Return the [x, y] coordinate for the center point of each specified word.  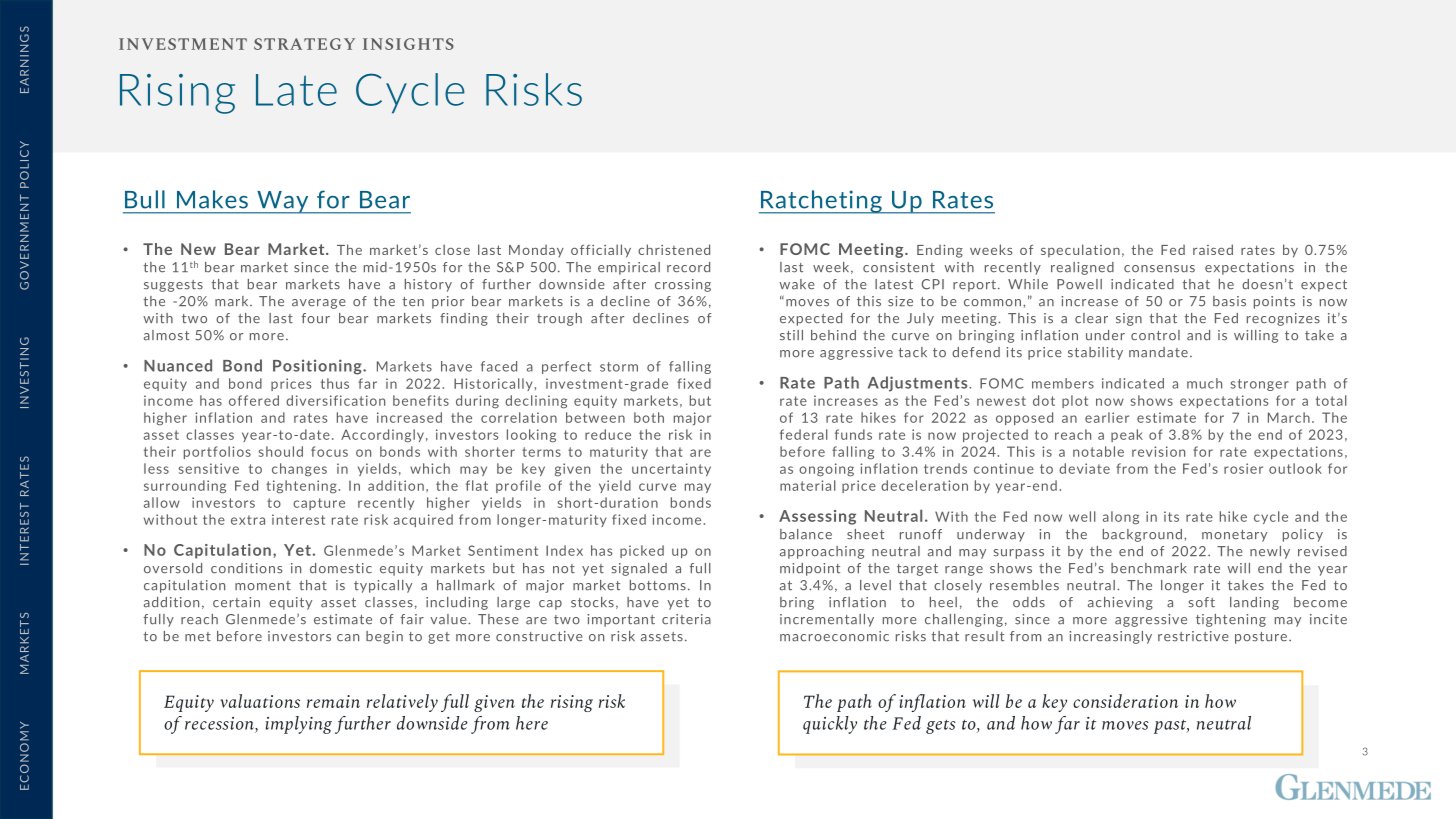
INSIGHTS [408, 44]
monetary [1234, 536]
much [1204, 383]
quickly [830, 725]
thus [335, 383]
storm [619, 367]
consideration [1125, 701]
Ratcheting [821, 202]
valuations [260, 701]
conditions [246, 568]
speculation [1080, 251]
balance [806, 534]
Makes [212, 199]
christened [674, 249]
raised [1213, 249]
